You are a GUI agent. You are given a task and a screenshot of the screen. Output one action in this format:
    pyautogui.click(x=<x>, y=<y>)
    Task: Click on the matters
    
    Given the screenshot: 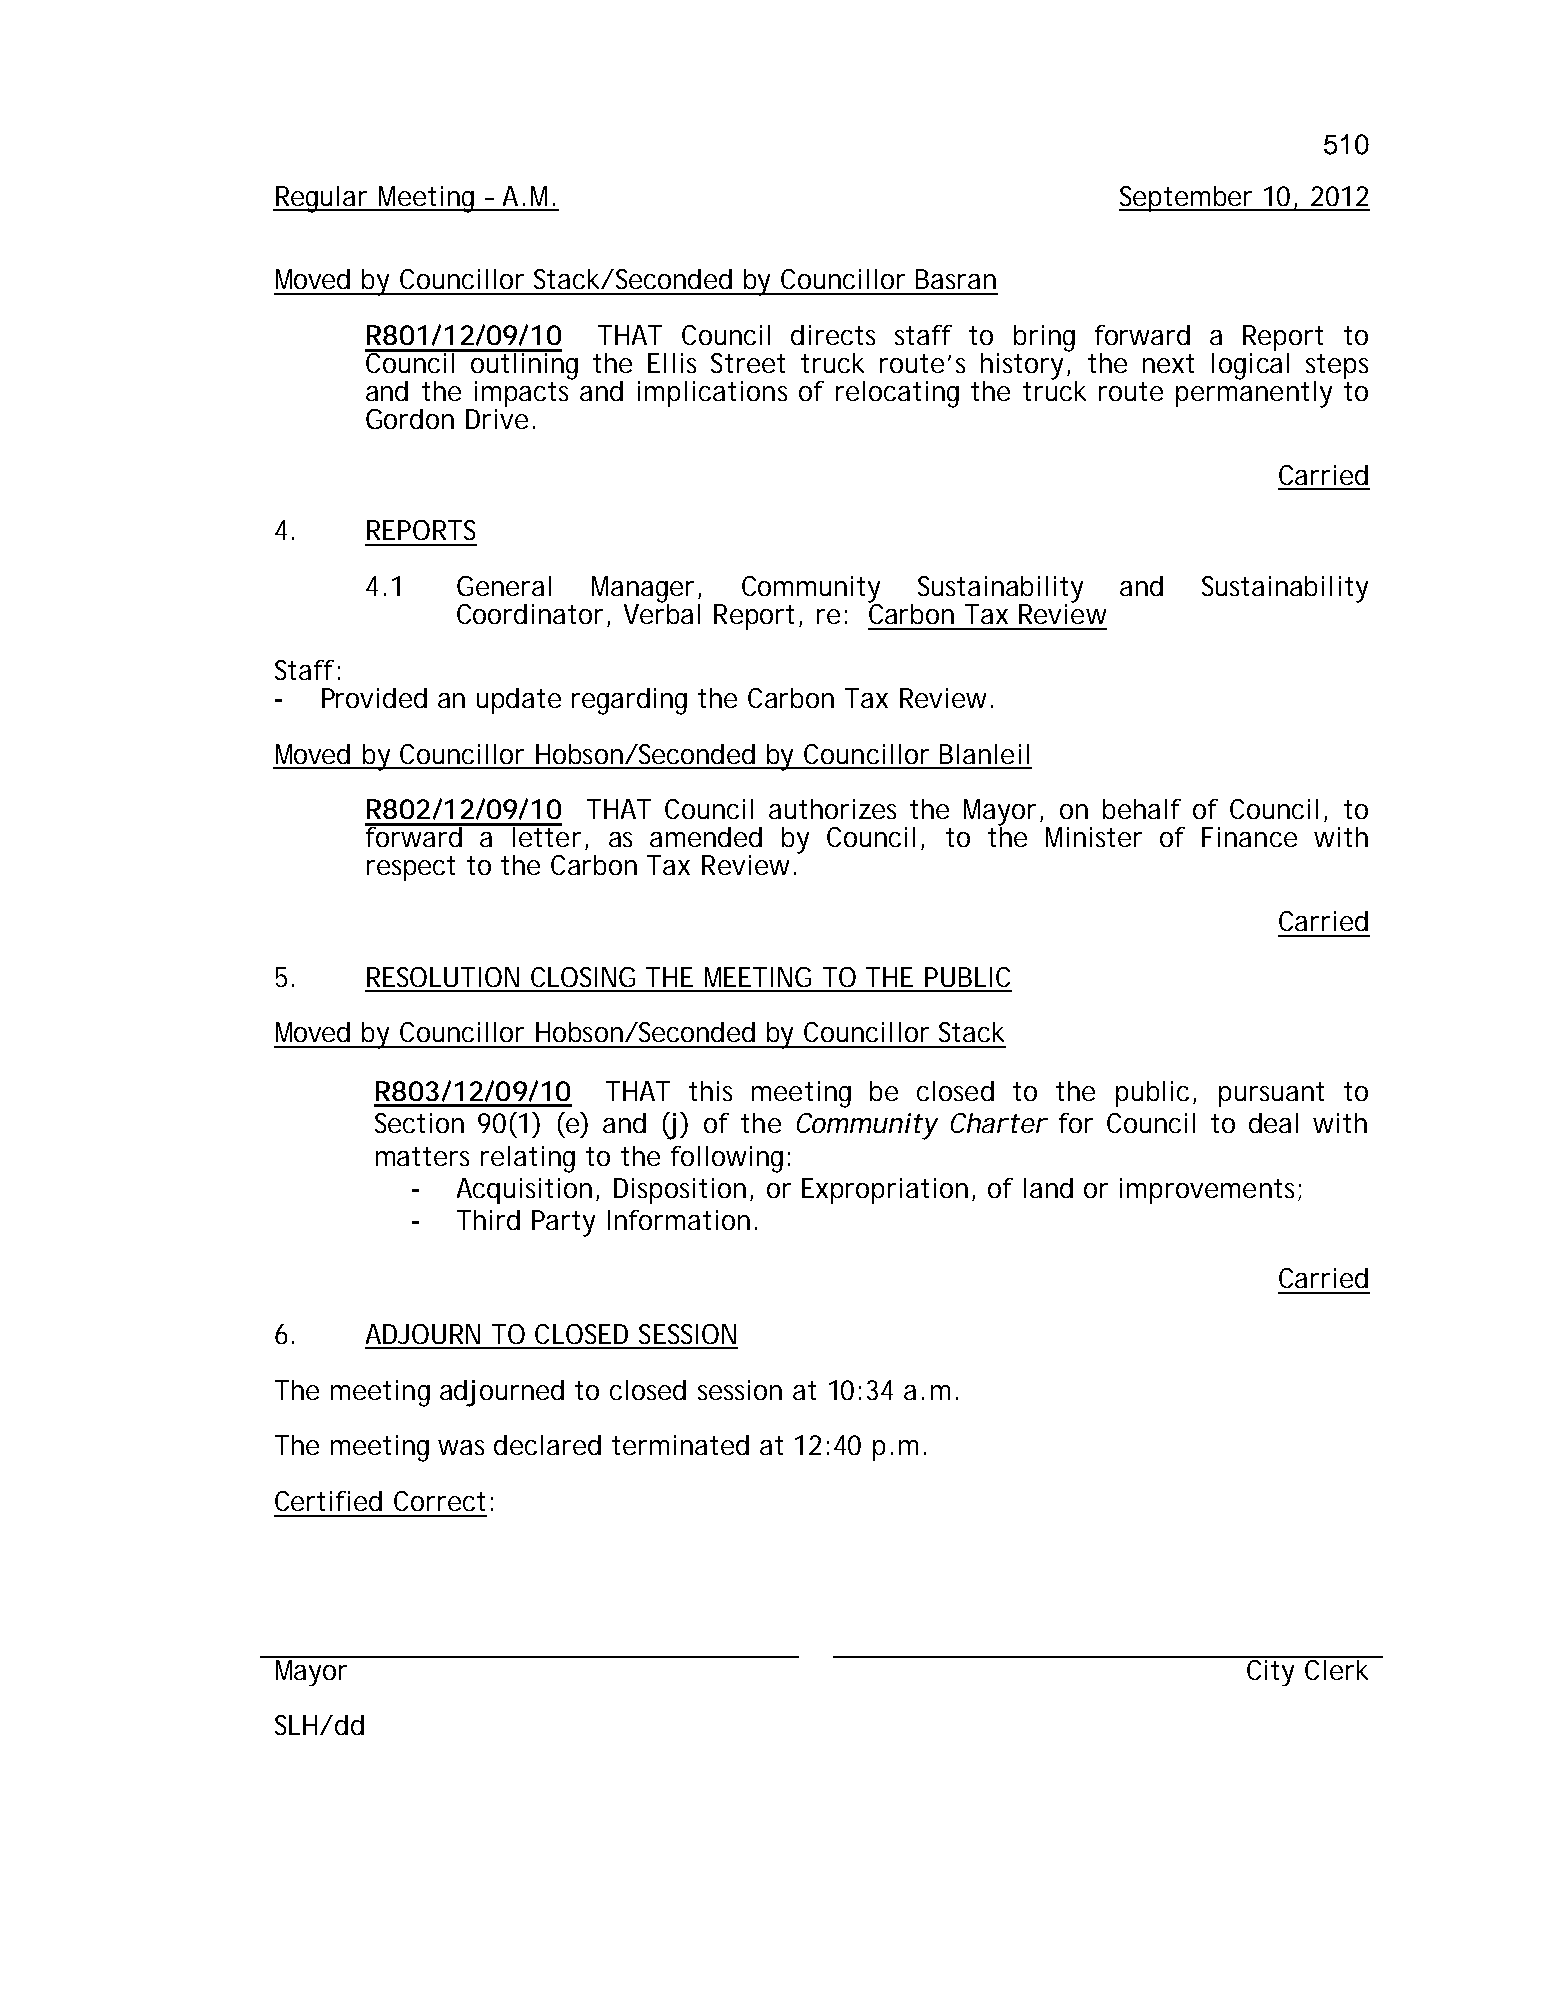 What is the action you would take?
    pyautogui.click(x=422, y=1156)
